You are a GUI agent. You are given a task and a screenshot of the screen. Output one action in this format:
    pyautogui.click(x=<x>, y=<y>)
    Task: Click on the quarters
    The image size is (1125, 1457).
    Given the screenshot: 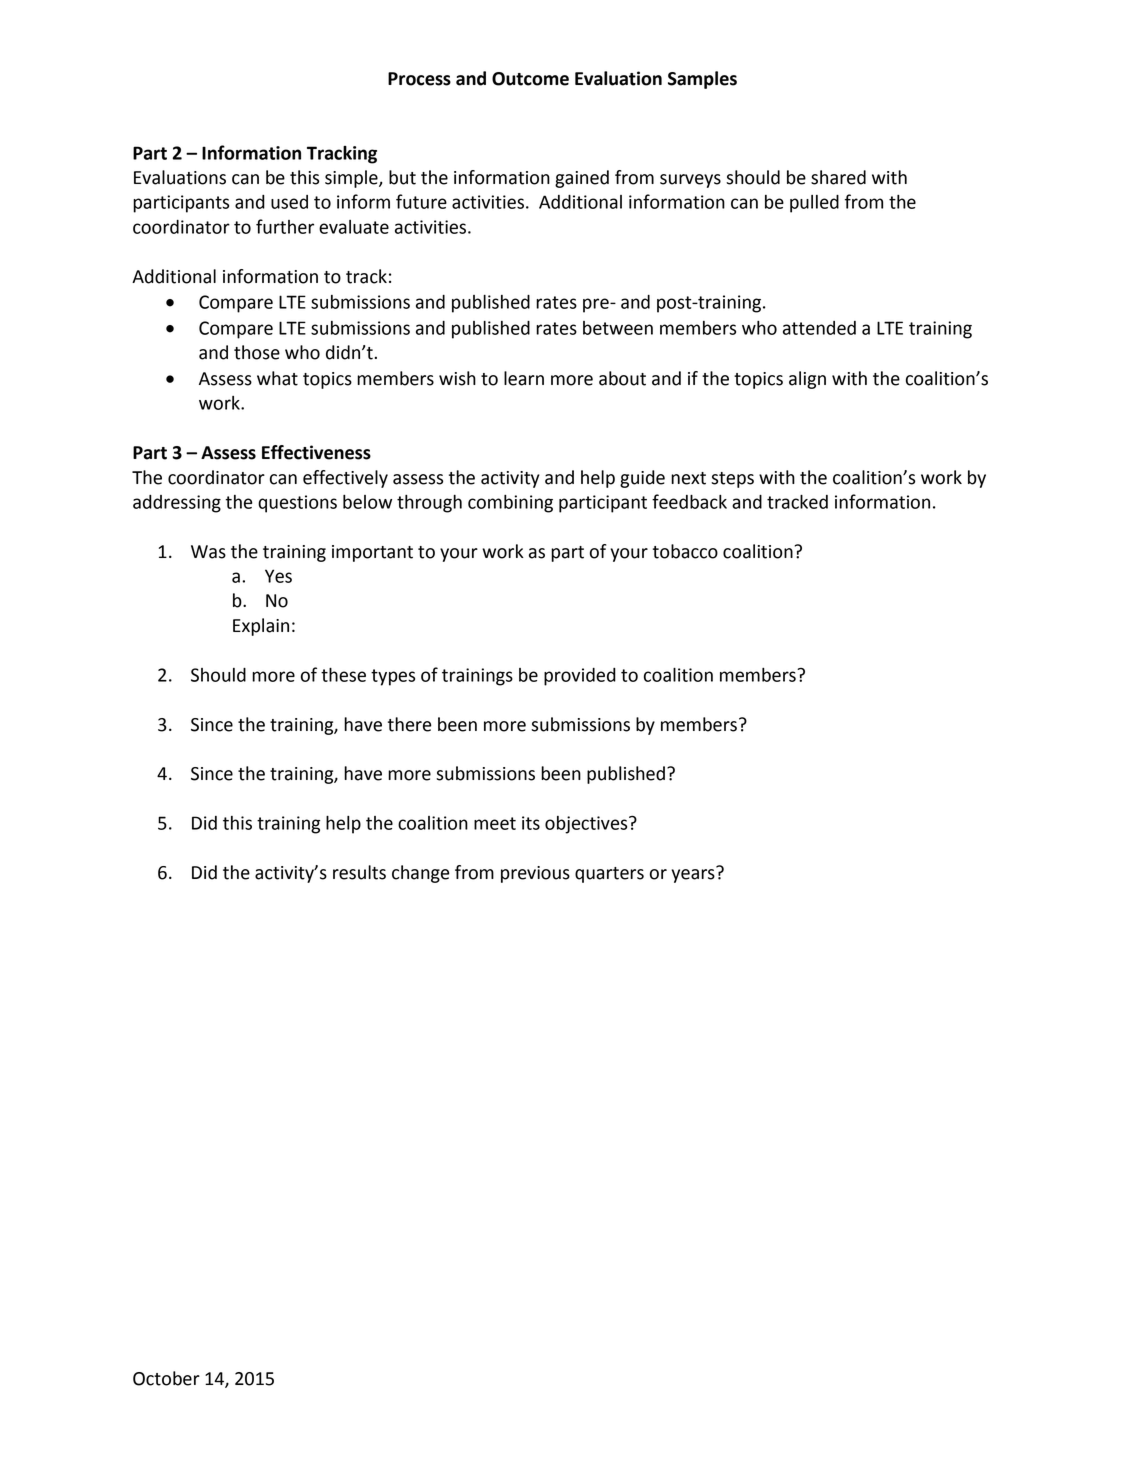 What is the action you would take?
    pyautogui.click(x=609, y=875)
